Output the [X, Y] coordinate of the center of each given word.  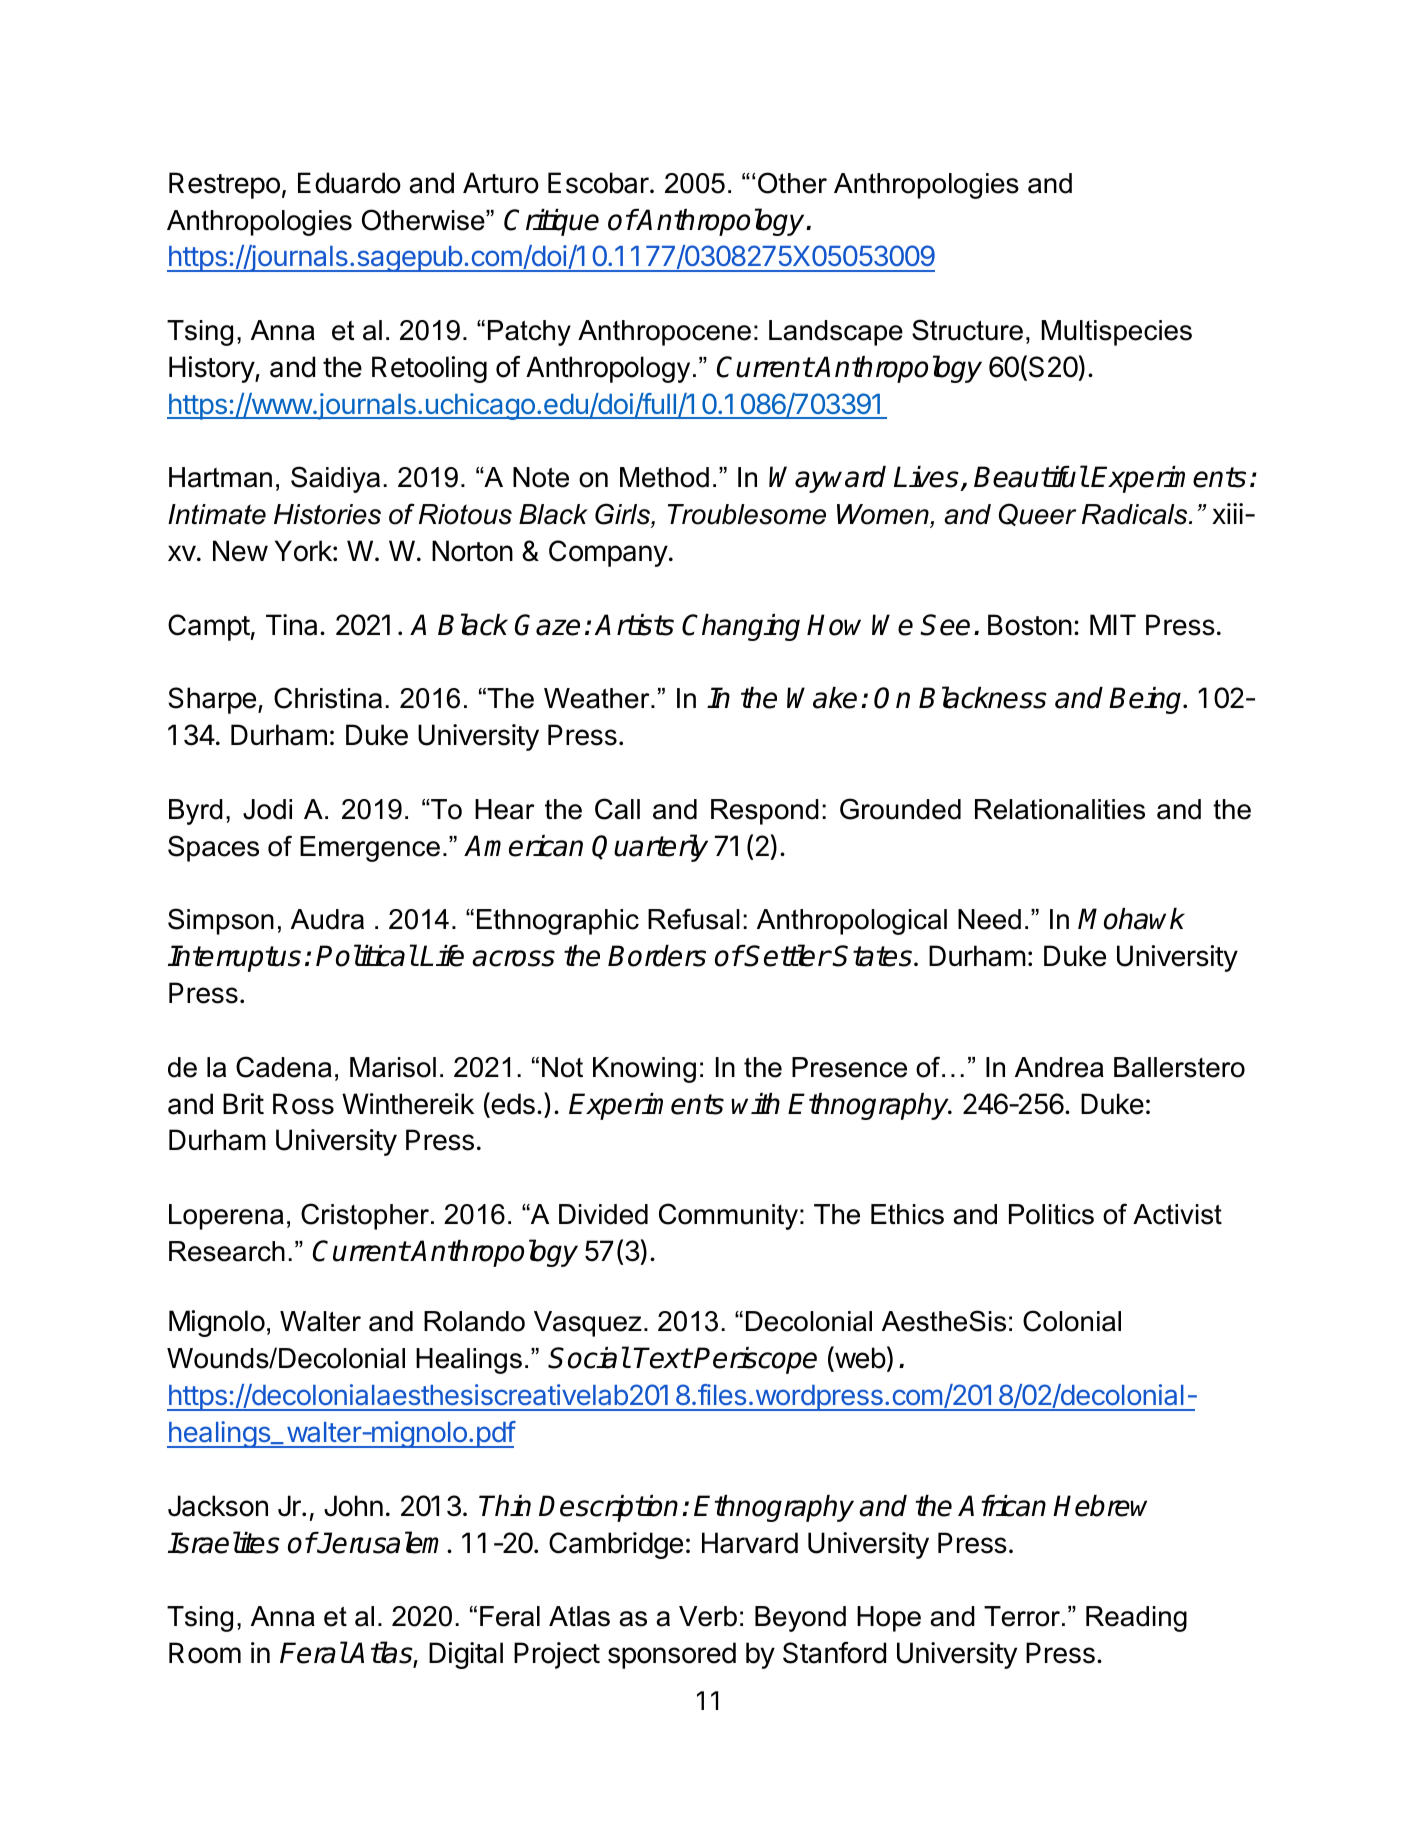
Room [205, 1653]
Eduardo [349, 183]
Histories [327, 514]
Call [617, 809]
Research [227, 1251]
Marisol [393, 1067]
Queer [1037, 514]
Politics [1051, 1214]
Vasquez [588, 1324]
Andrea [1059, 1067]
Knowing [644, 1070]
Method [664, 477]
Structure [967, 330]
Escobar [599, 183]
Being [1147, 700]
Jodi [267, 809]
